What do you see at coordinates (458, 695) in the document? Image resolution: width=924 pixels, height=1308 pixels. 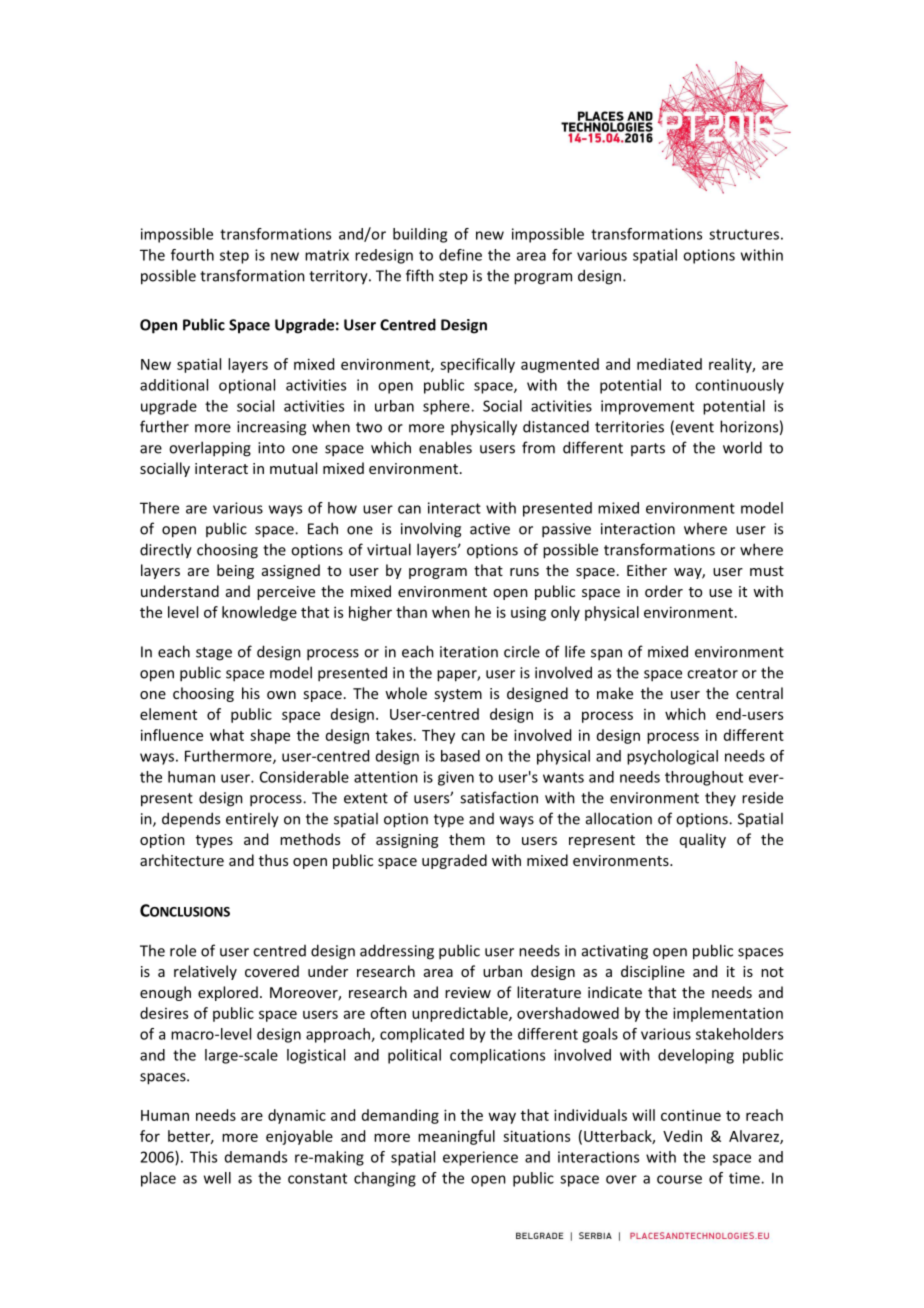 I see `system` at bounding box center [458, 695].
